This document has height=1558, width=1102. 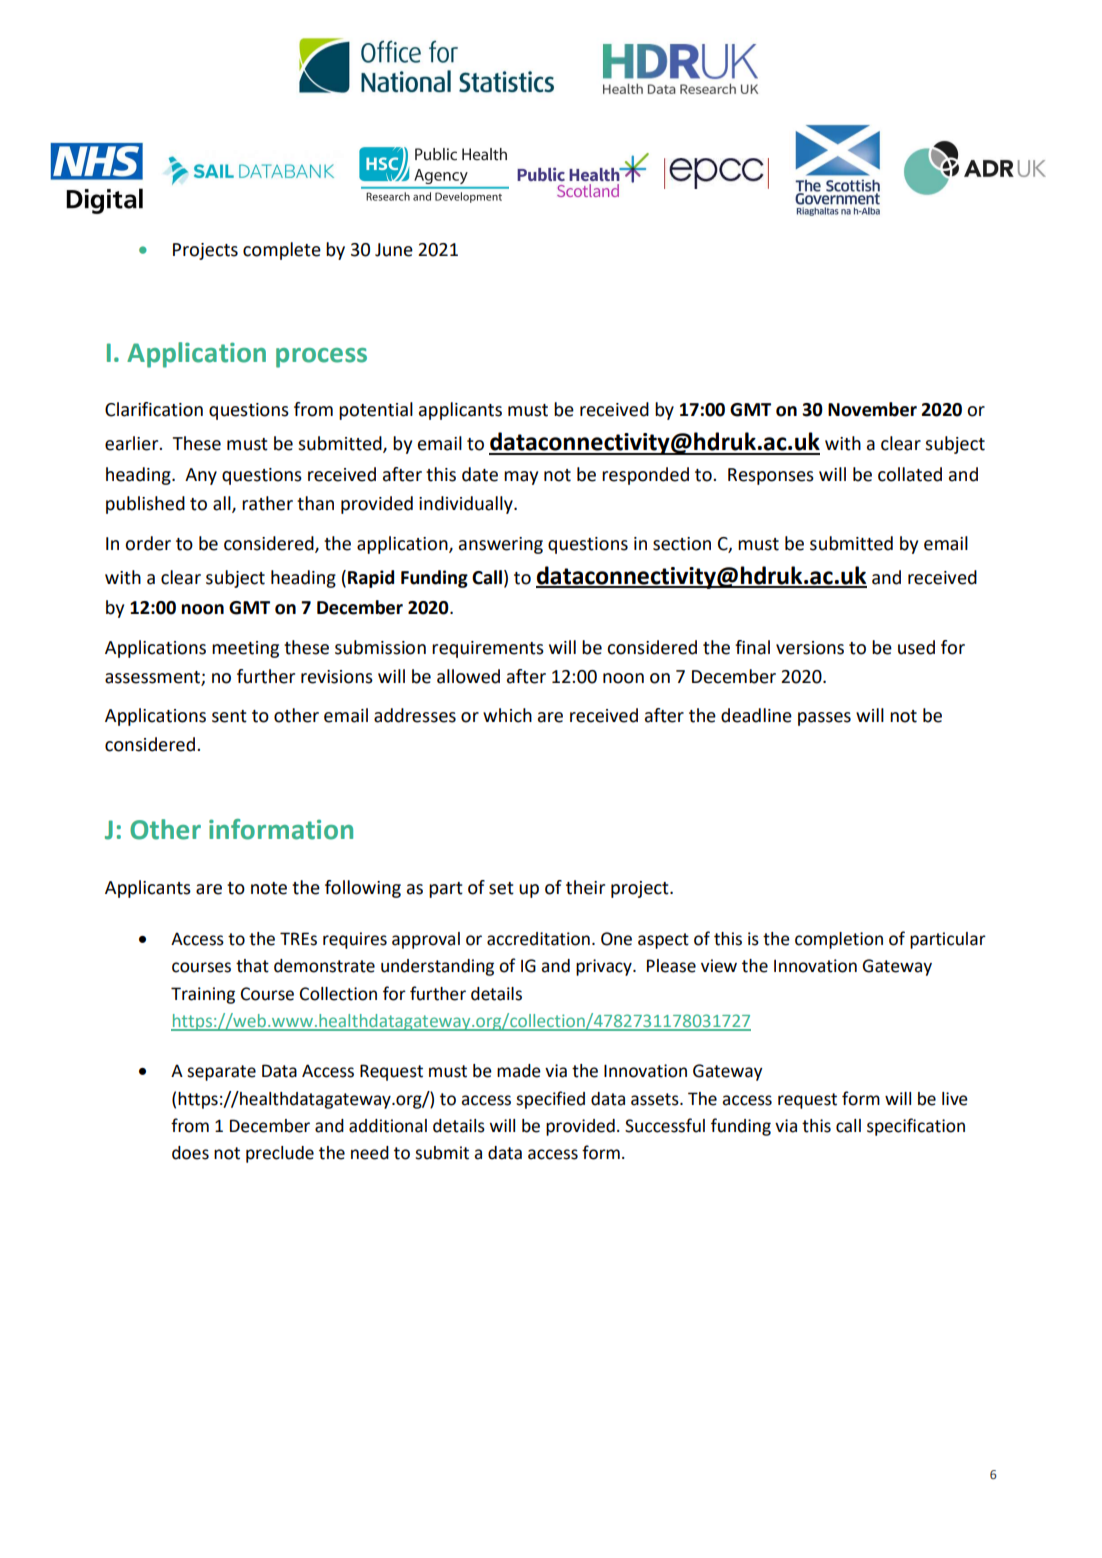 What do you see at coordinates (282, 251) in the document?
I see `complete` at bounding box center [282, 251].
